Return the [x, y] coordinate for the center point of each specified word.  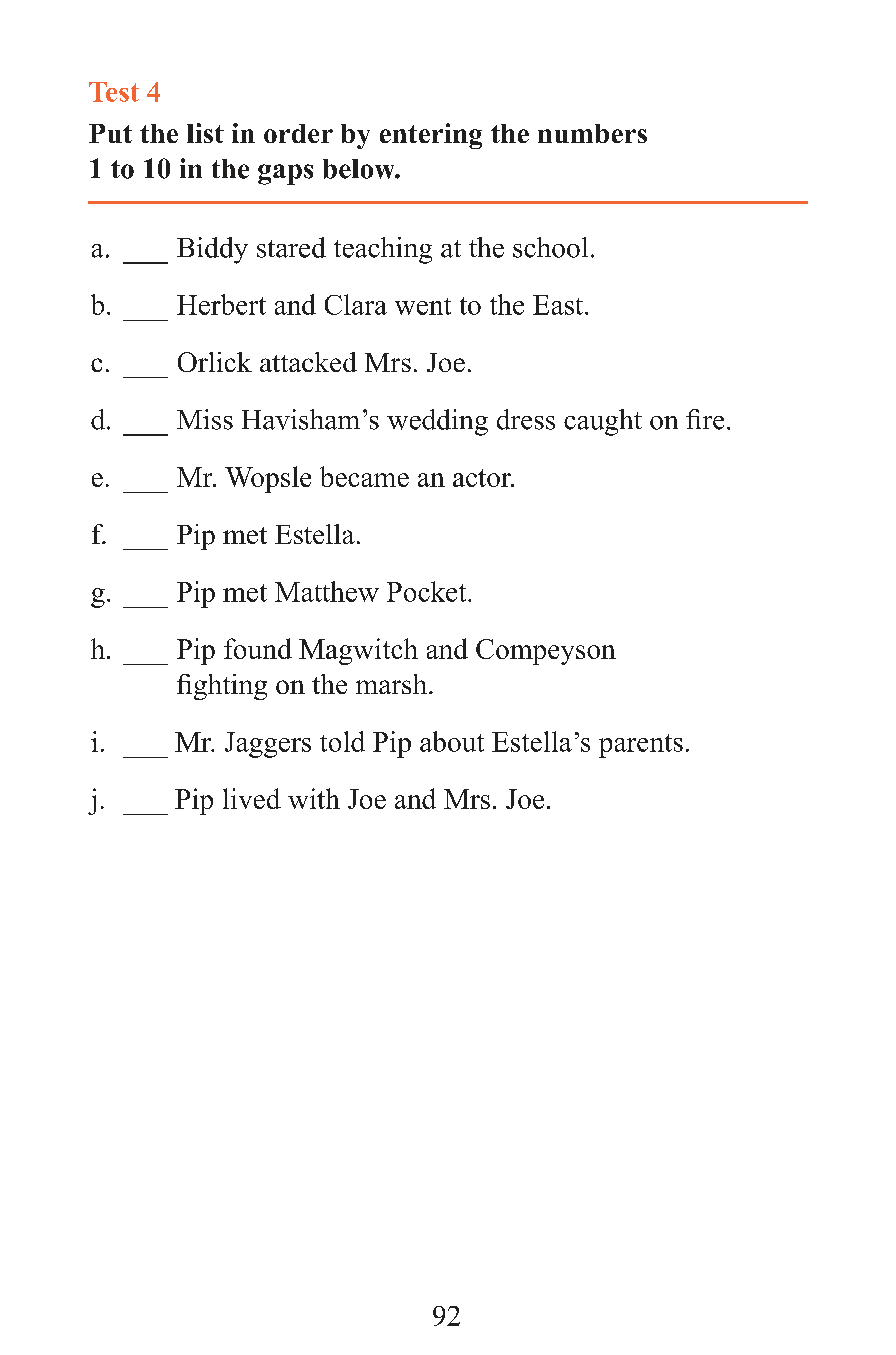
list [205, 133]
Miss [205, 419]
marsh [391, 684]
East [559, 305]
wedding [437, 422]
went [423, 306]
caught [603, 422]
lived [252, 798]
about [452, 741]
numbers [592, 133]
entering [431, 136]
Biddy [212, 250]
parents [641, 746]
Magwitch [358, 651]
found [258, 648]
